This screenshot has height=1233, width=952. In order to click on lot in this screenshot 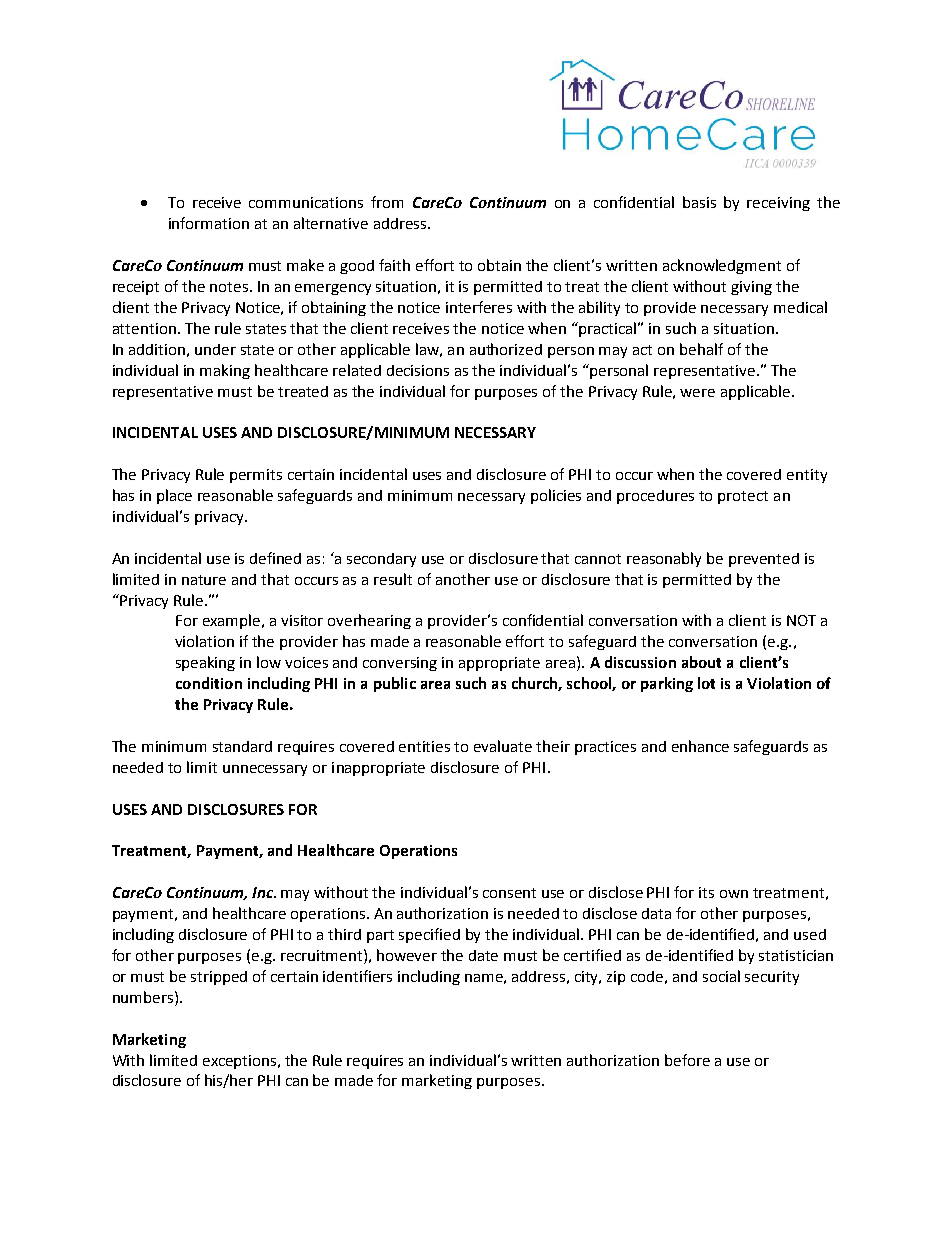, I will do `click(706, 683)`.
